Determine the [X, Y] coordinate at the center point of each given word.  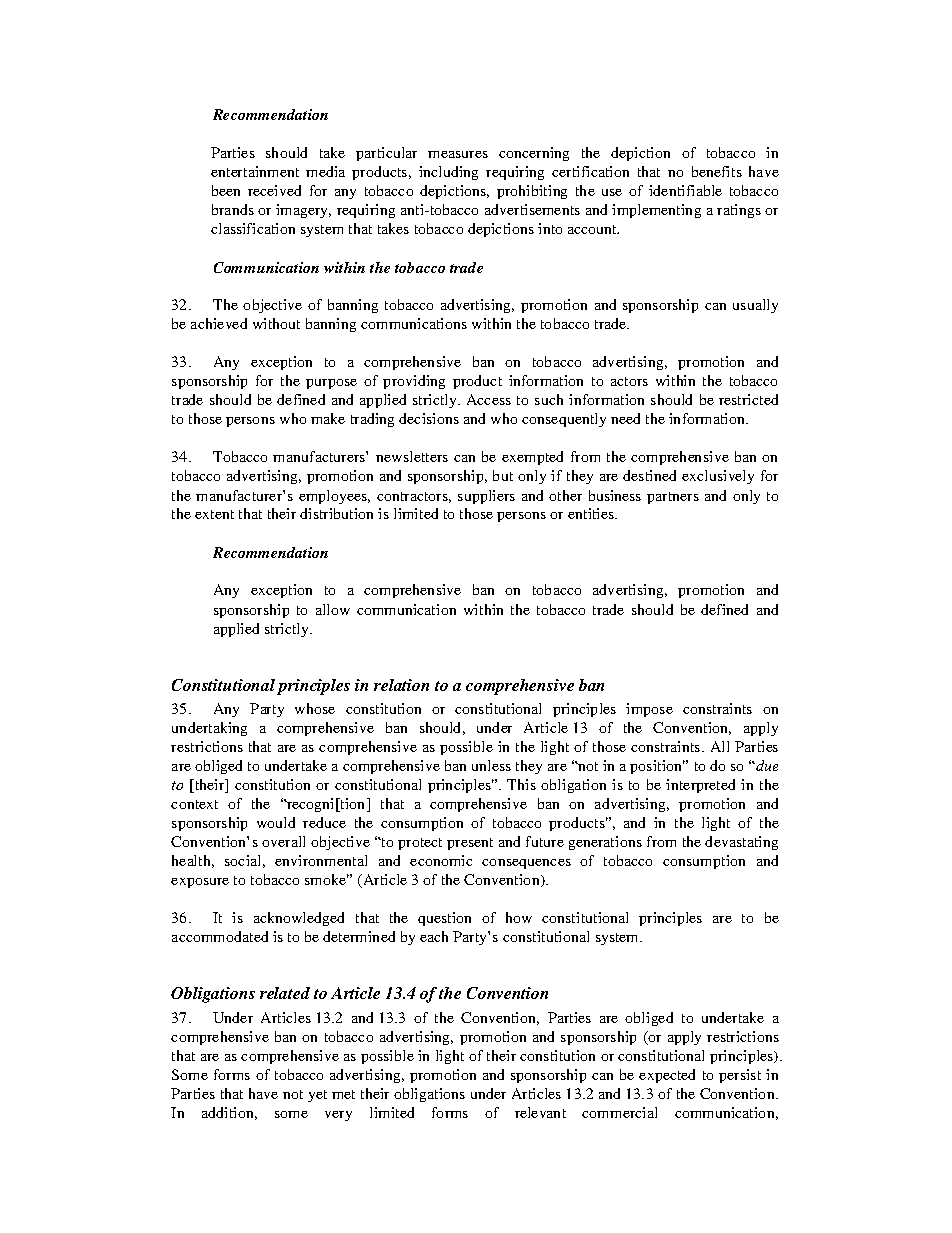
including [448, 173]
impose [649, 710]
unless [491, 765]
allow [333, 609]
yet [317, 1096]
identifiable [685, 190]
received [274, 190]
